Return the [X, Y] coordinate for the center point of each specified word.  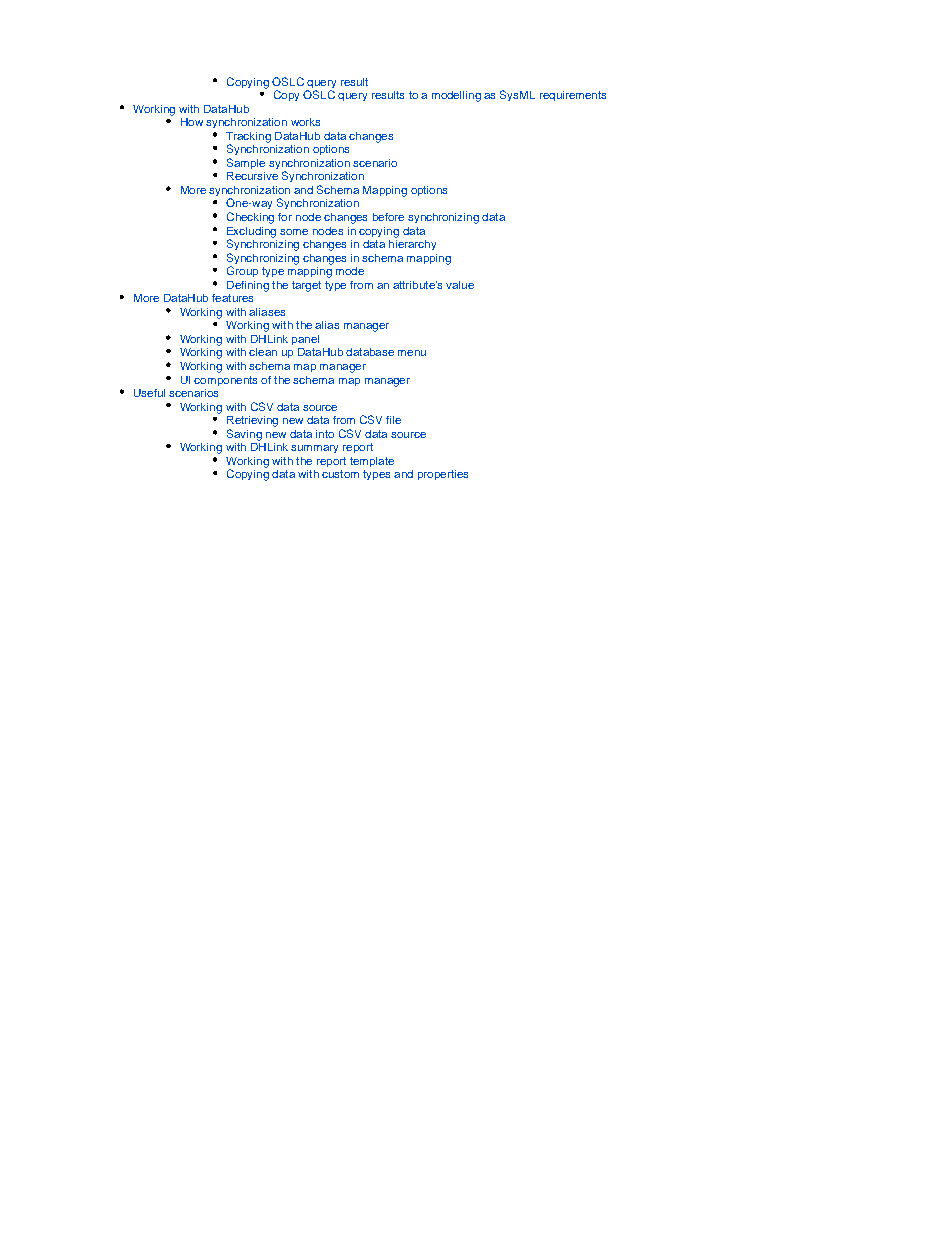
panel [305, 340]
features [232, 298]
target [306, 286]
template [372, 462]
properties [443, 475]
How [192, 122]
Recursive [252, 176]
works [305, 122]
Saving [244, 435]
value [460, 285]
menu [412, 353]
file [393, 420]
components [225, 381]
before [388, 217]
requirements [573, 96]
